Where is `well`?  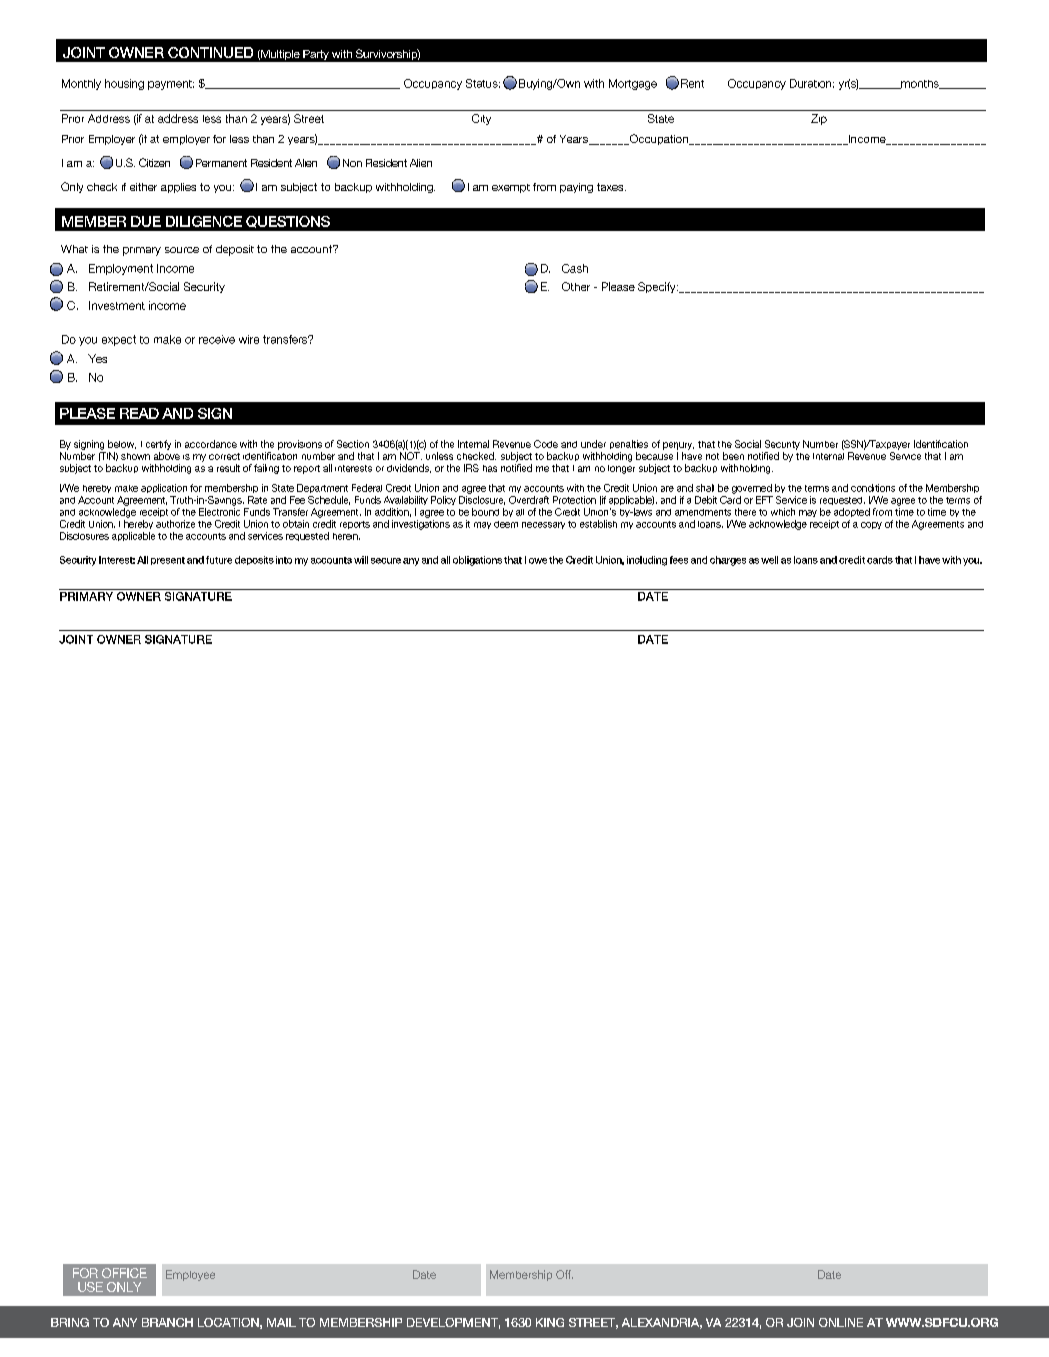
well is located at coordinates (769, 560).
